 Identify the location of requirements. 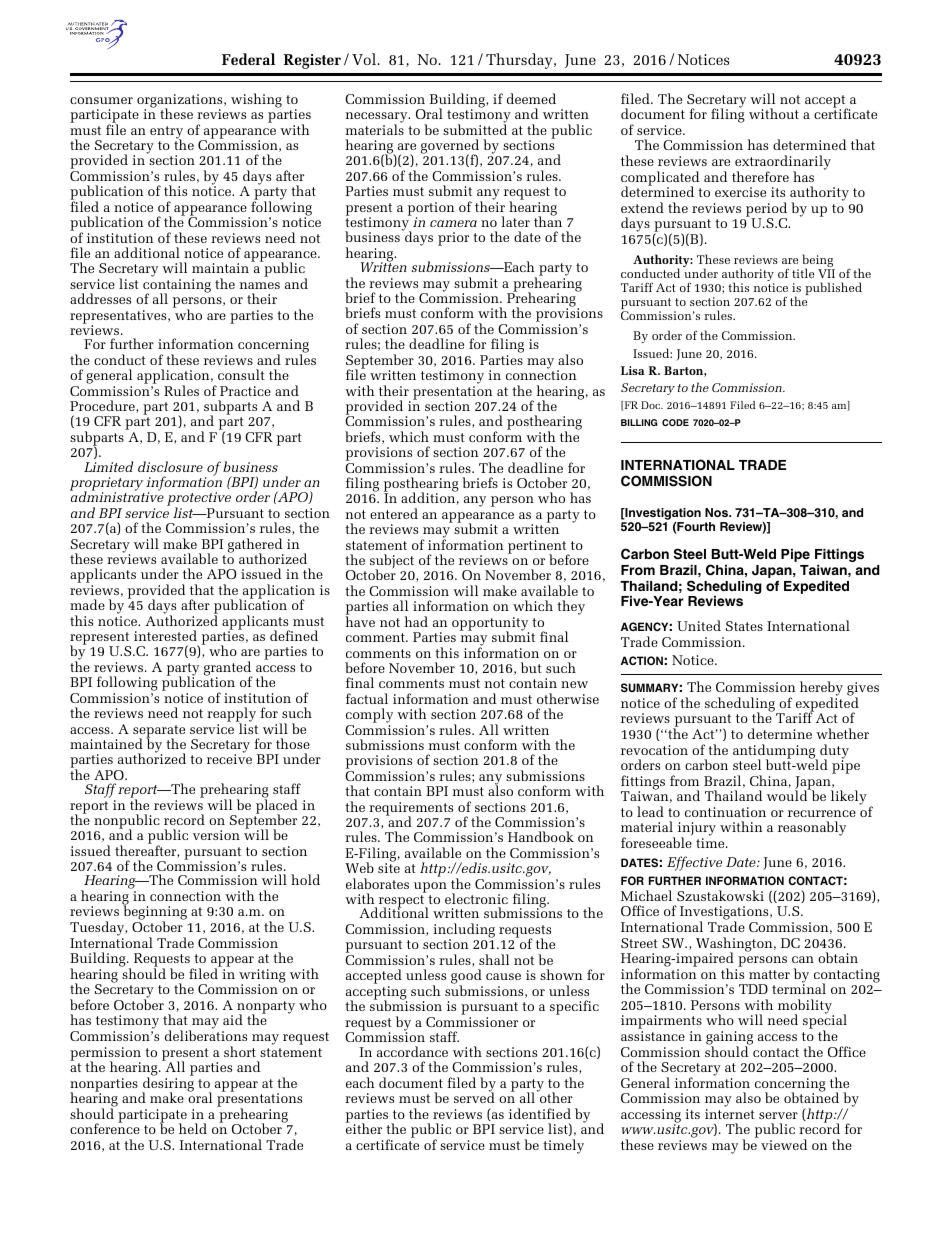
(411, 810).
